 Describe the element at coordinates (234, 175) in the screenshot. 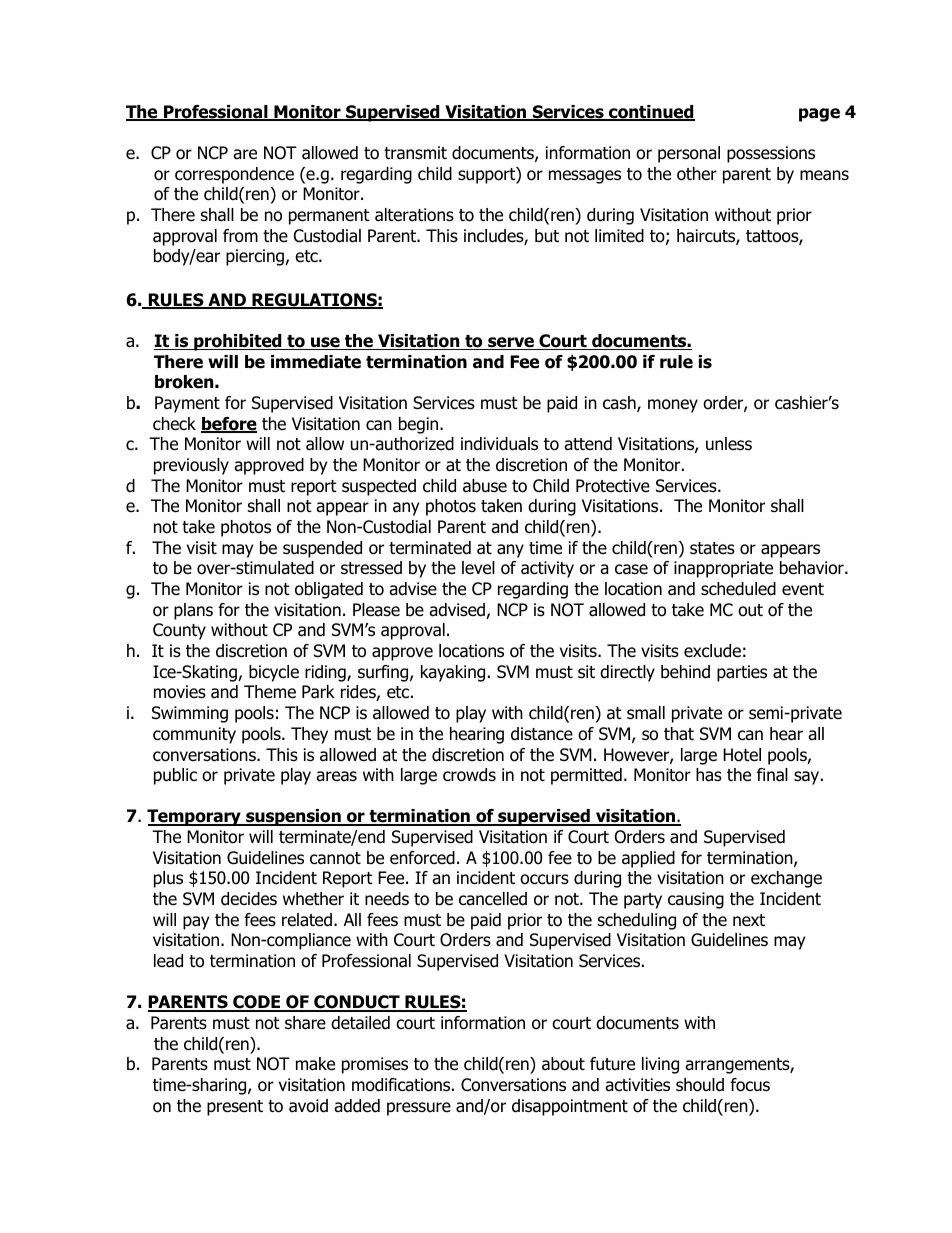

I see `correspondence` at that location.
